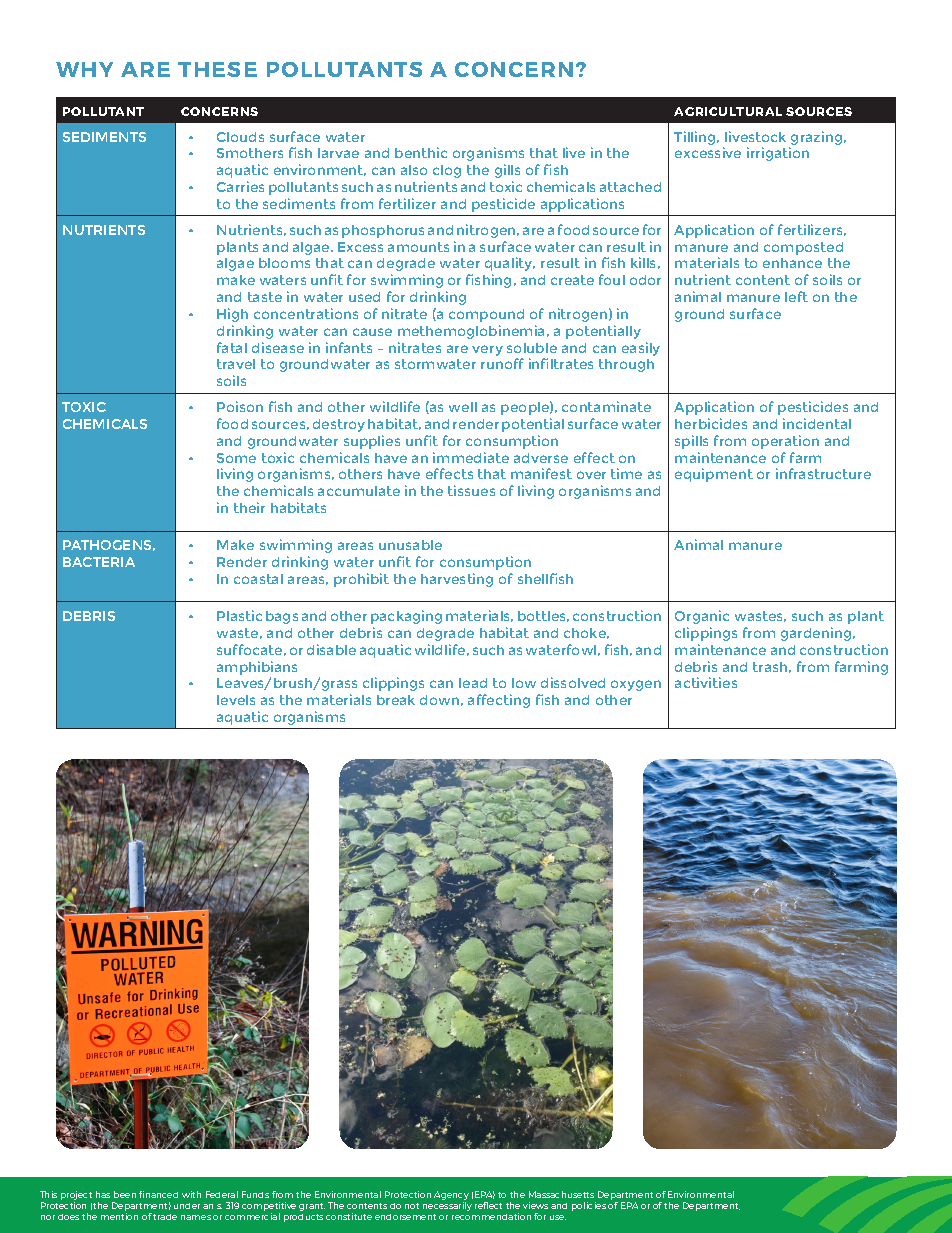 This screenshot has width=952, height=1233. Describe the element at coordinates (728, 111) in the screenshot. I see `AGRICULTURAL` at that location.
